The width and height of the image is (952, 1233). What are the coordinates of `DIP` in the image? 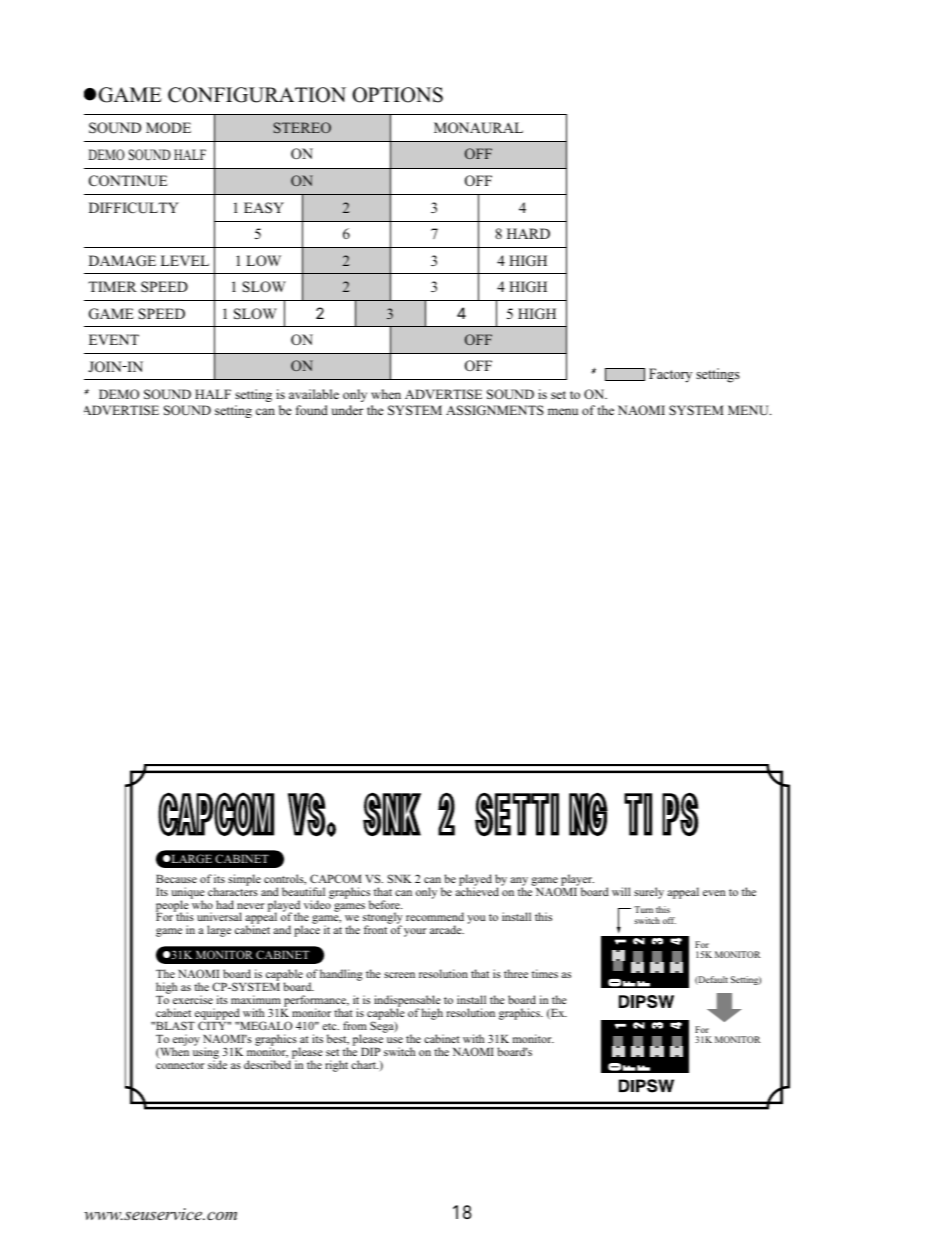 It's located at (370, 1052).
